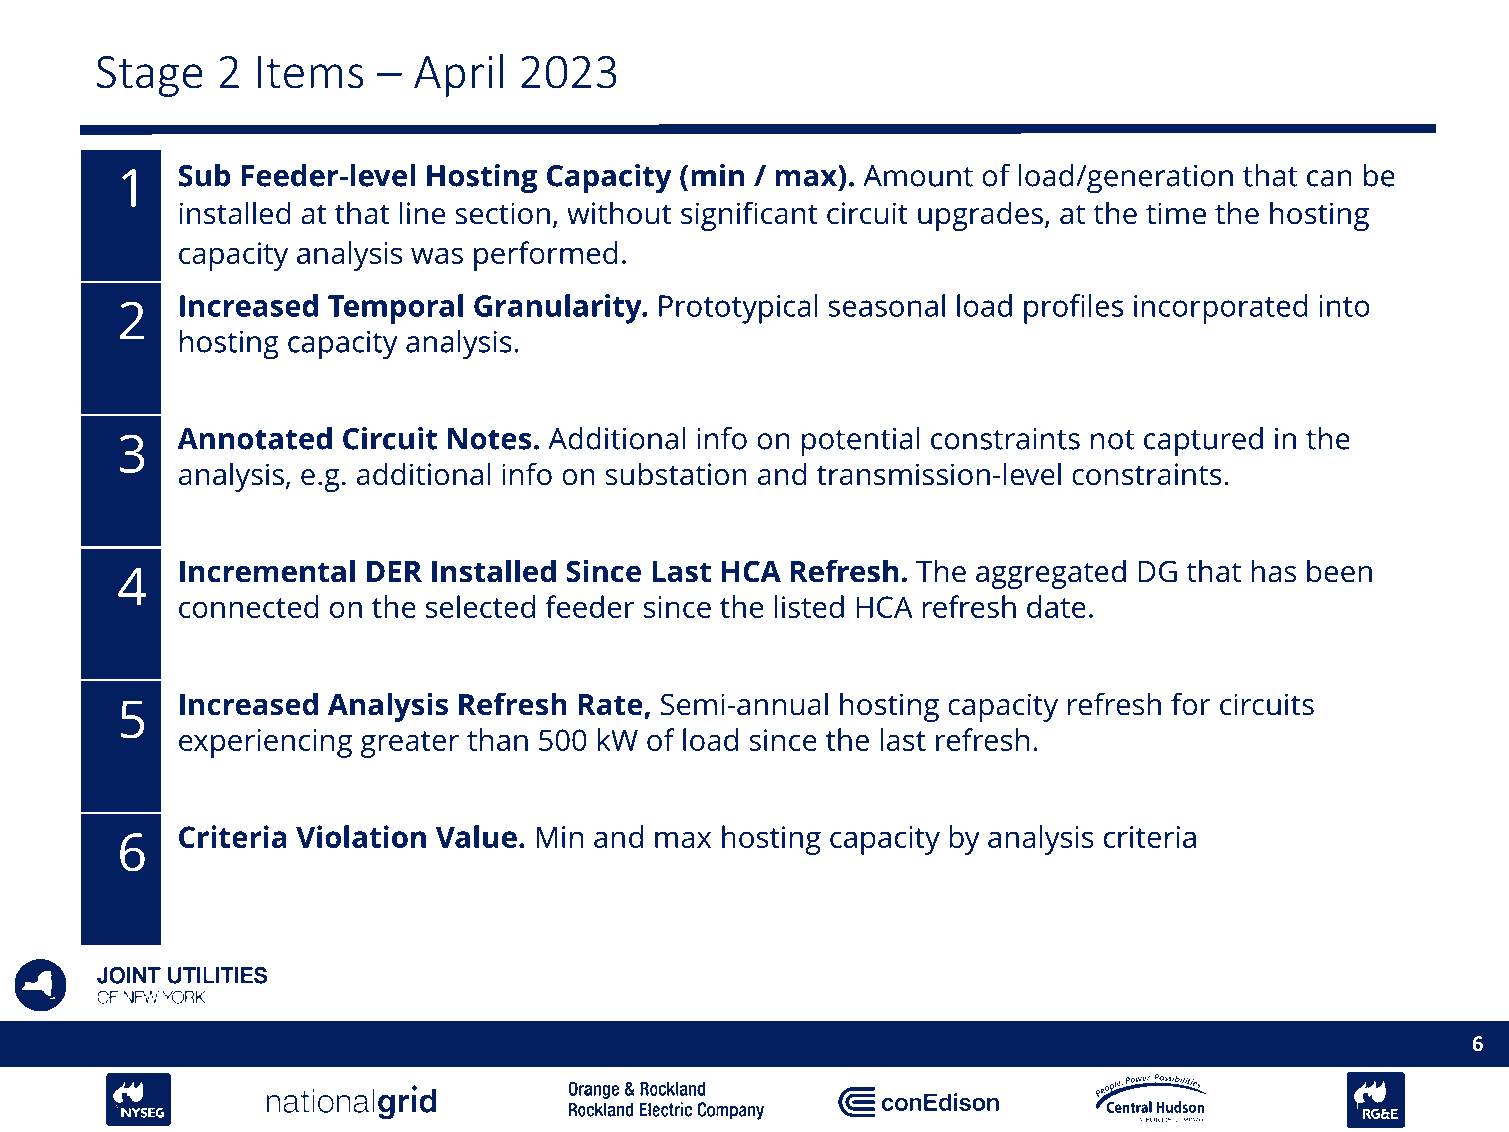 The image size is (1509, 1132). What do you see at coordinates (422, 213) in the screenshot?
I see `line` at bounding box center [422, 213].
